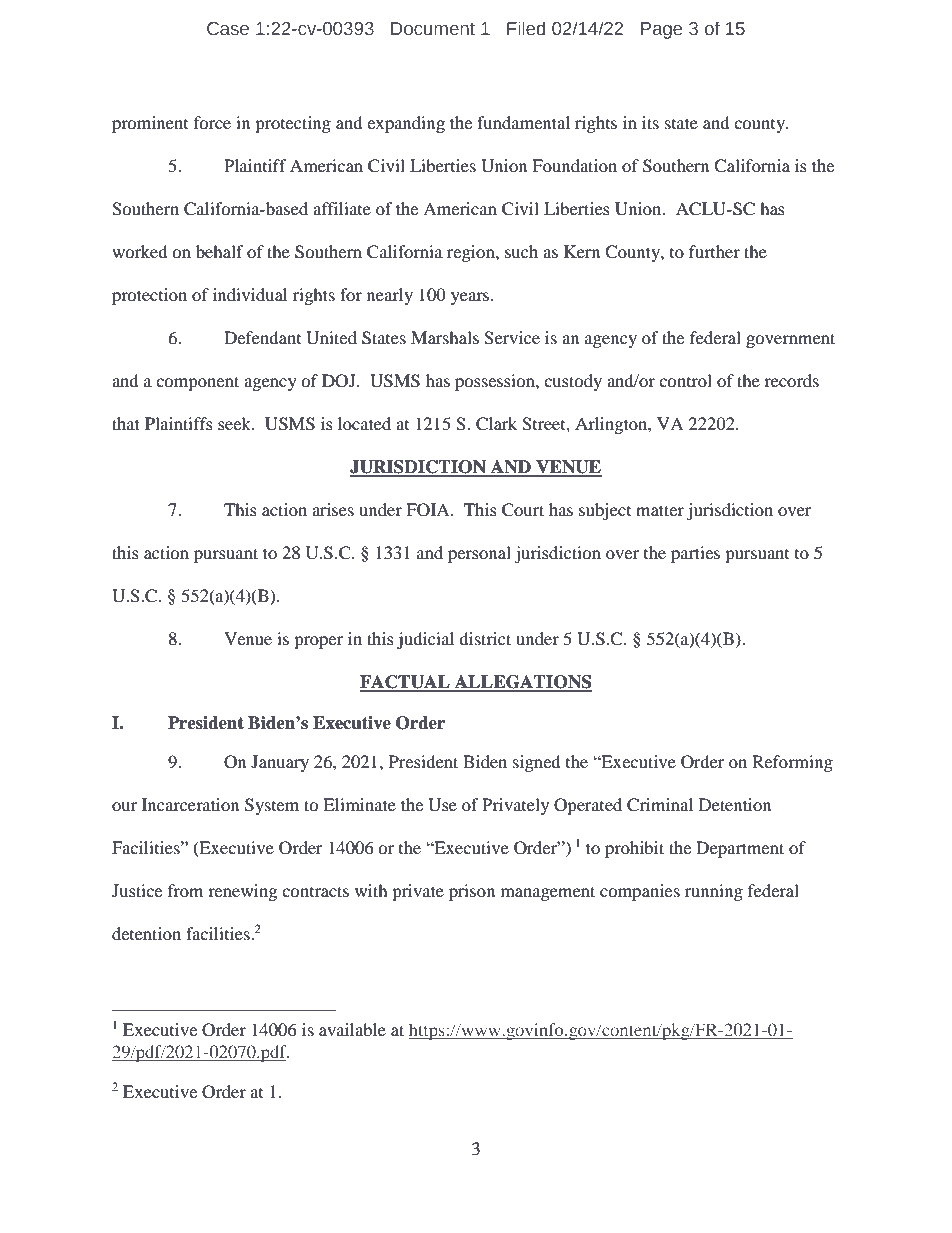 This screenshot has width=952, height=1233. Describe the element at coordinates (333, 509) in the screenshot. I see `arises` at that location.
